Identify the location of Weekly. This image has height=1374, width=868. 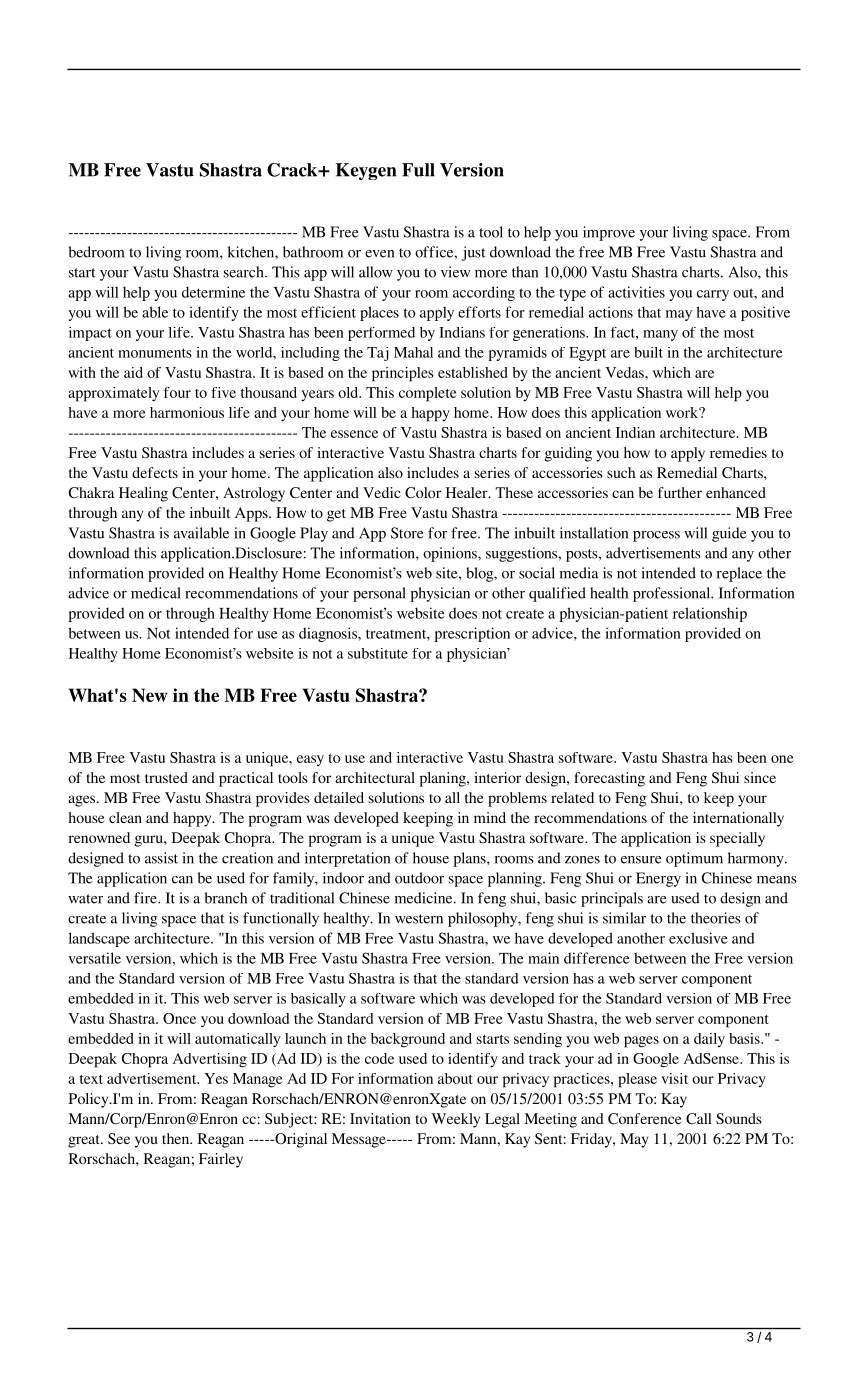
(455, 1120).
